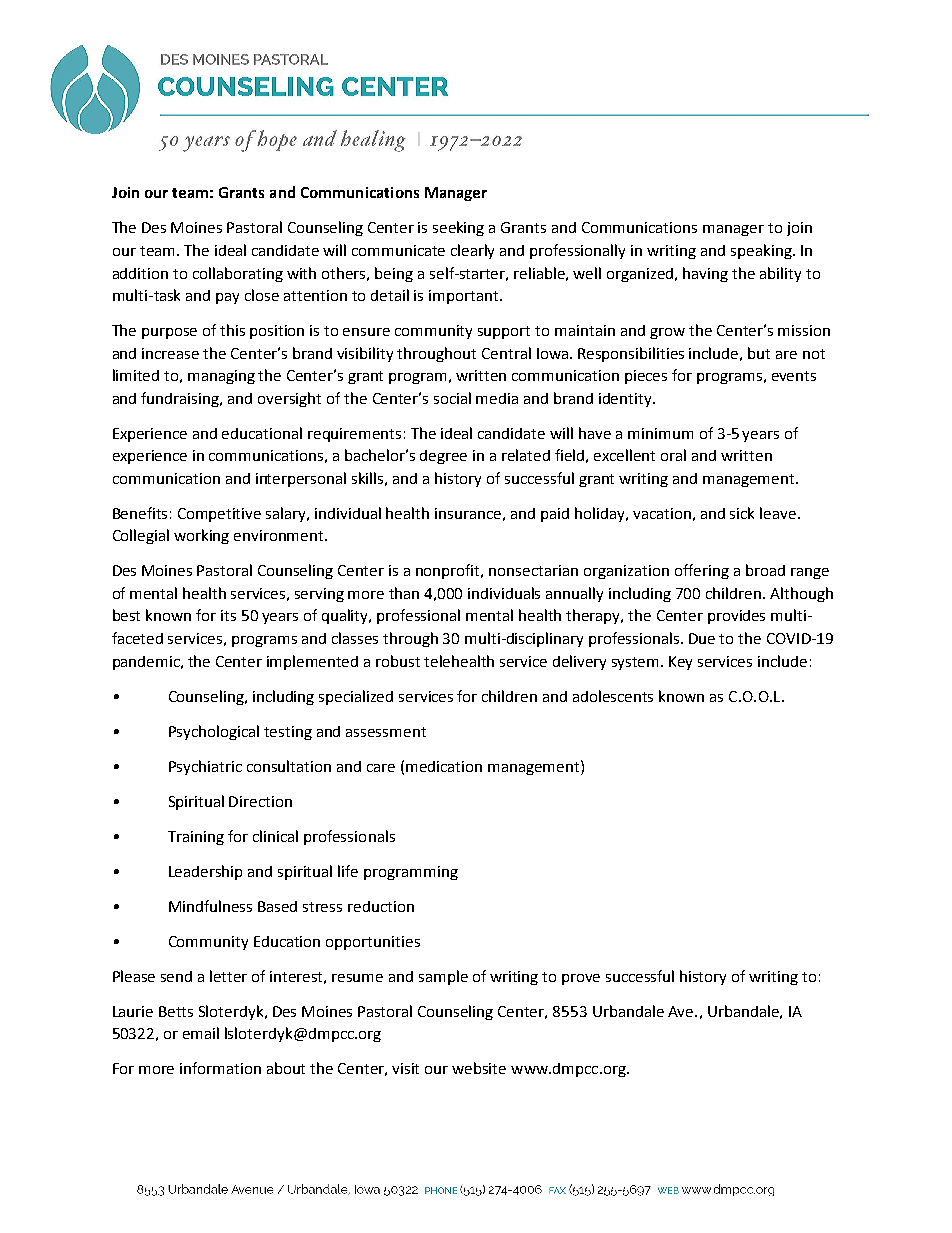 The image size is (952, 1233). Describe the element at coordinates (479, 1068) in the page. I see `website` at that location.
